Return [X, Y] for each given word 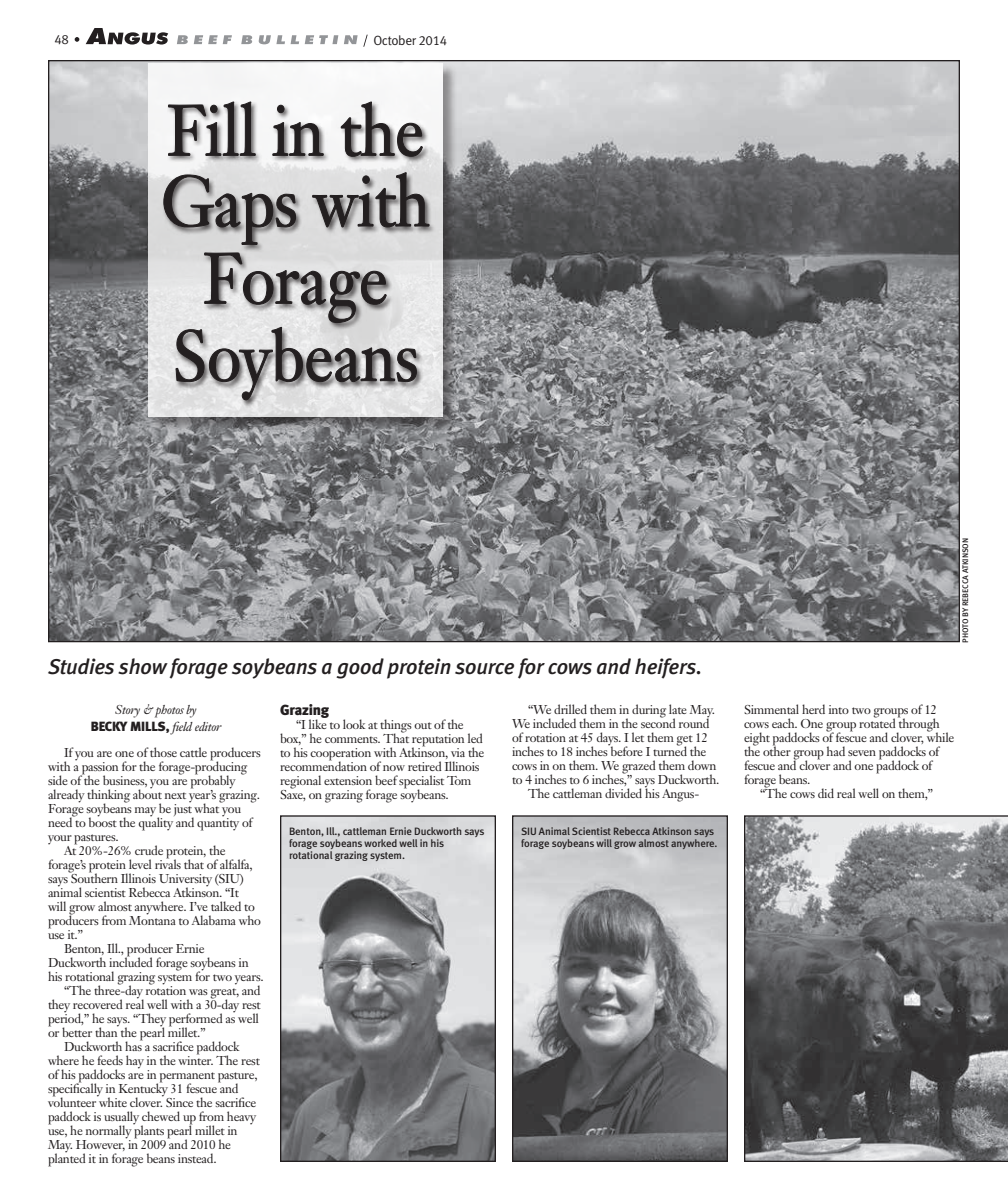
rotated [877, 722]
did [826, 793]
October [395, 40]
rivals [168, 863]
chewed [161, 1116]
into [839, 709]
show [143, 666]
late [678, 709]
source [484, 669]
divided [623, 793]
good [360, 668]
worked [380, 843]
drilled [570, 709]
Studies [81, 666]
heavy [241, 1118]
